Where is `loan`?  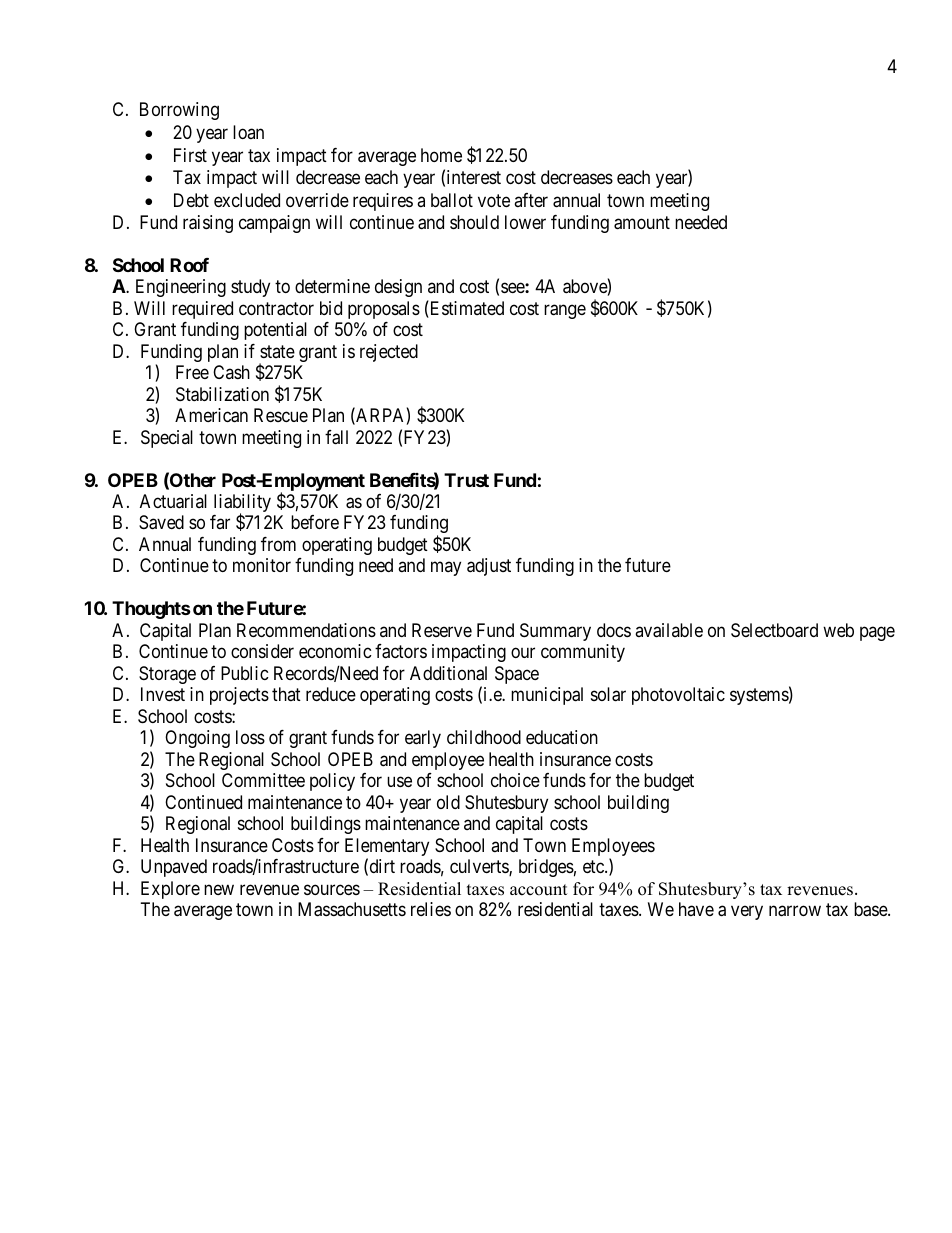
loan is located at coordinates (248, 132).
